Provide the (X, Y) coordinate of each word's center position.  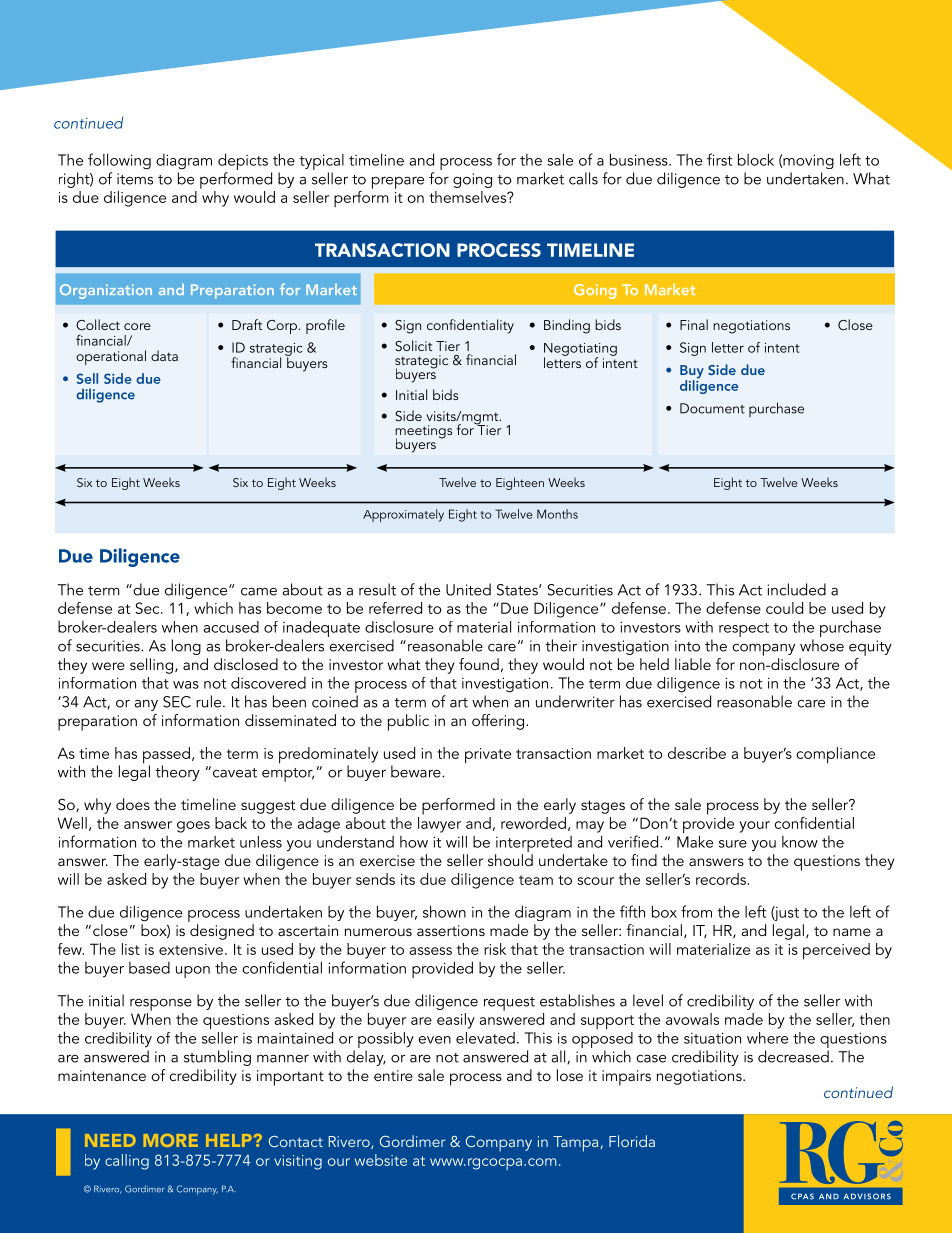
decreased (793, 1056)
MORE (170, 1140)
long (186, 647)
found (479, 664)
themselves (469, 197)
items (135, 179)
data (164, 355)
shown (444, 911)
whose (822, 645)
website (381, 1160)
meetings (423, 433)
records (721, 879)
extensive (191, 949)
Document (712, 408)
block (756, 159)
